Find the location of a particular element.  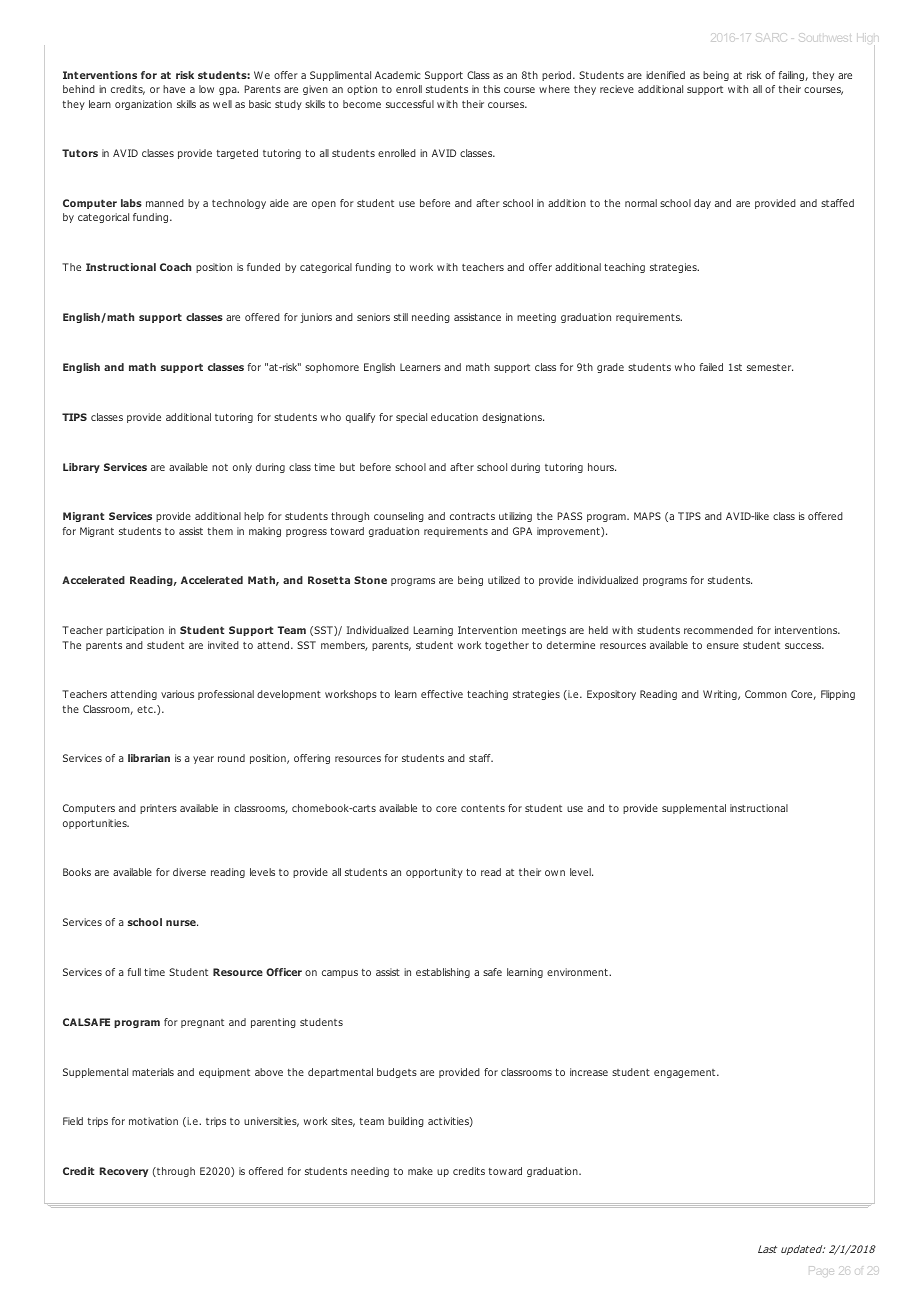

recieve is located at coordinates (617, 89).
